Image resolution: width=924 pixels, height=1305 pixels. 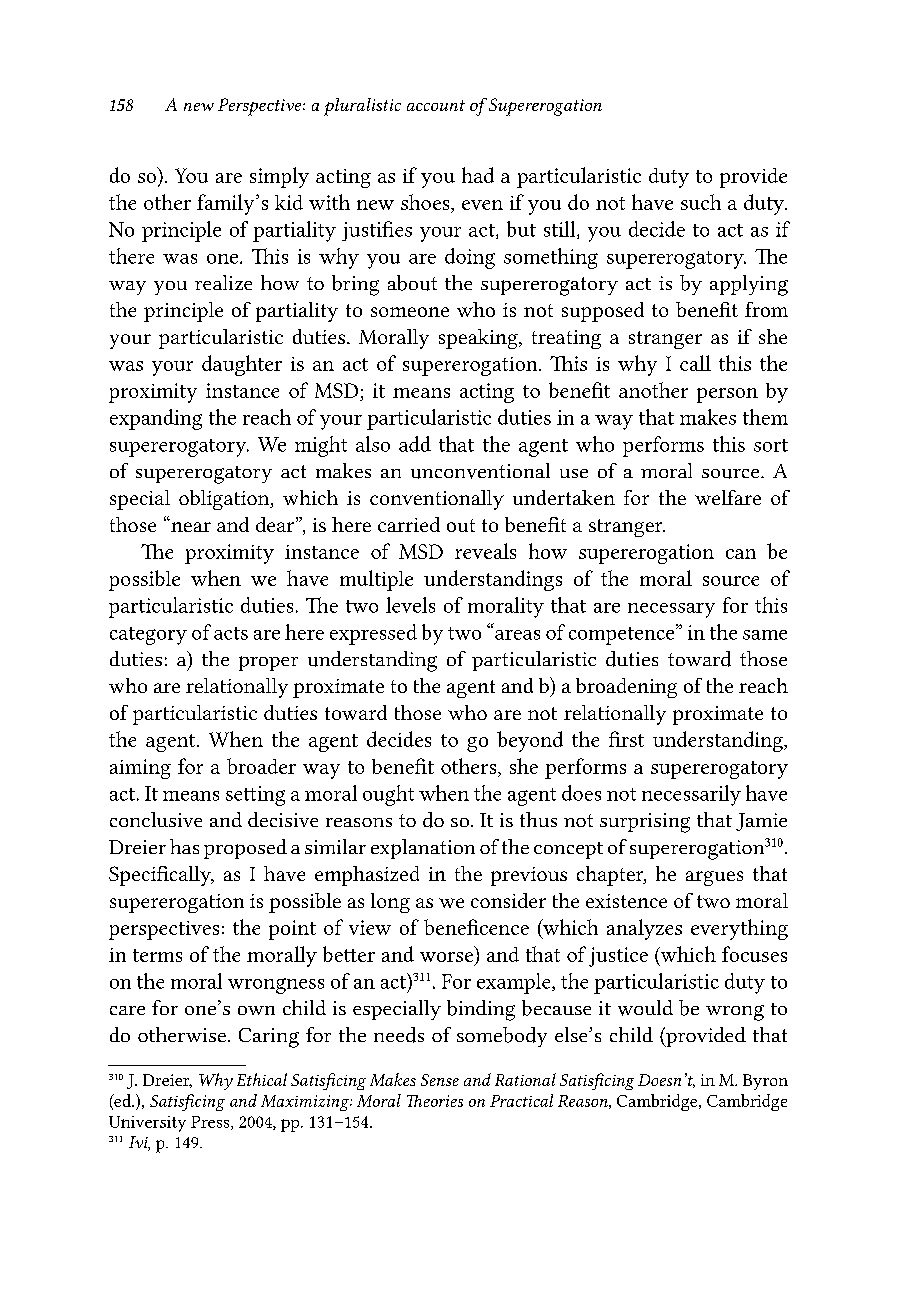 I want to click on such, so click(x=701, y=202).
